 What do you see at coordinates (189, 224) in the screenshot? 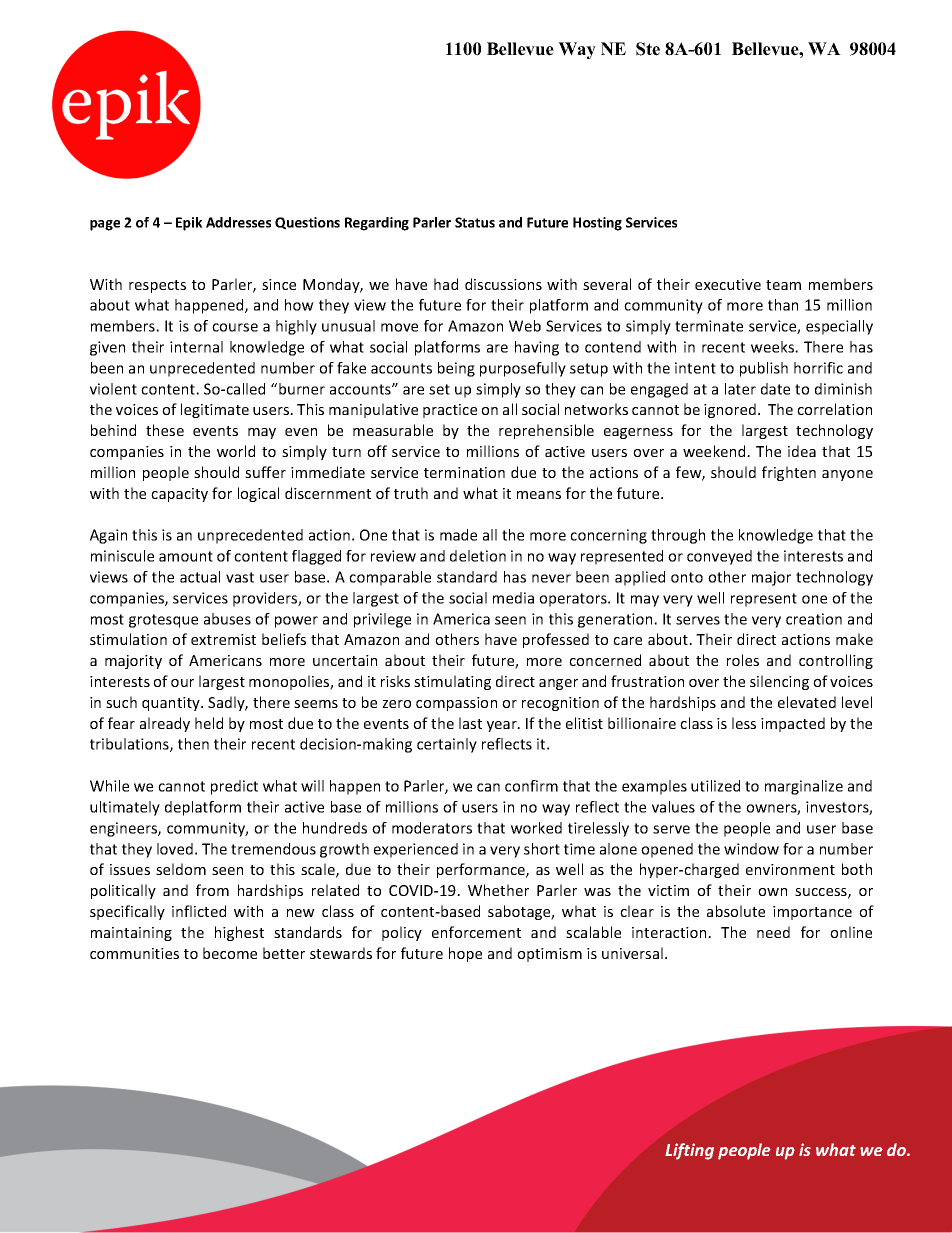
I see `Epik` at bounding box center [189, 224].
